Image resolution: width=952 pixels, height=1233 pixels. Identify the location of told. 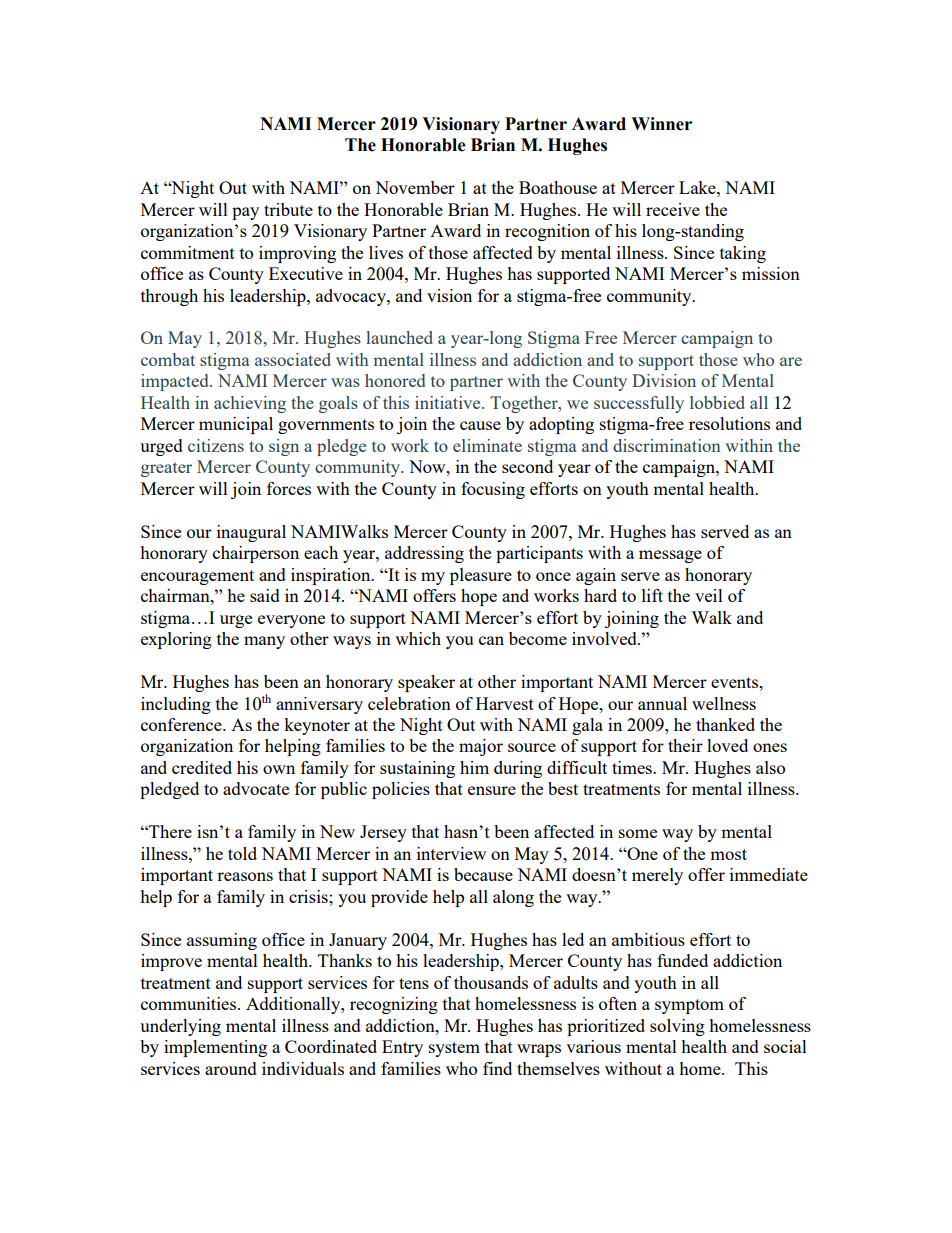
(242, 853).
